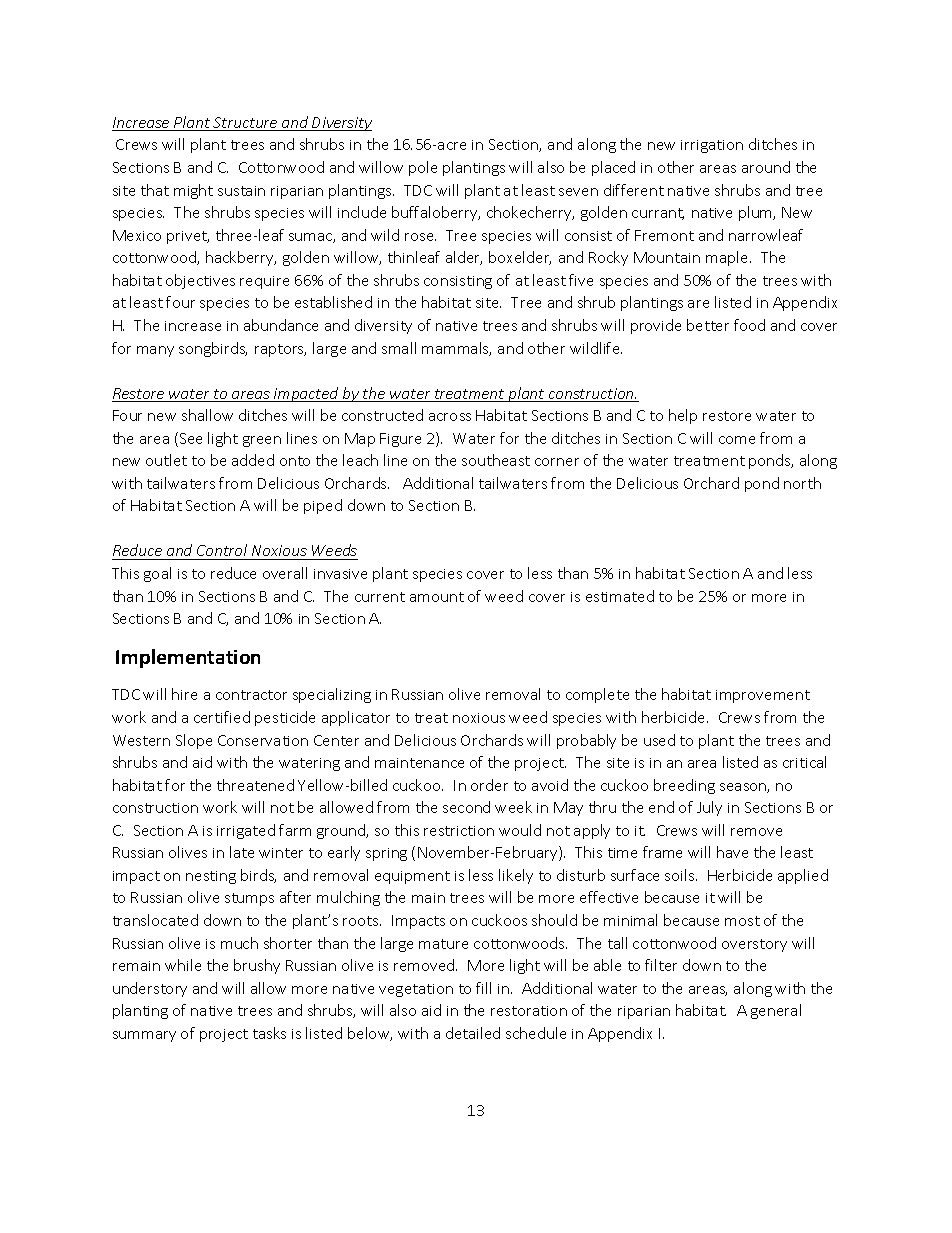 The image size is (952, 1233). Describe the element at coordinates (712, 146) in the document. I see `irrigation` at that location.
